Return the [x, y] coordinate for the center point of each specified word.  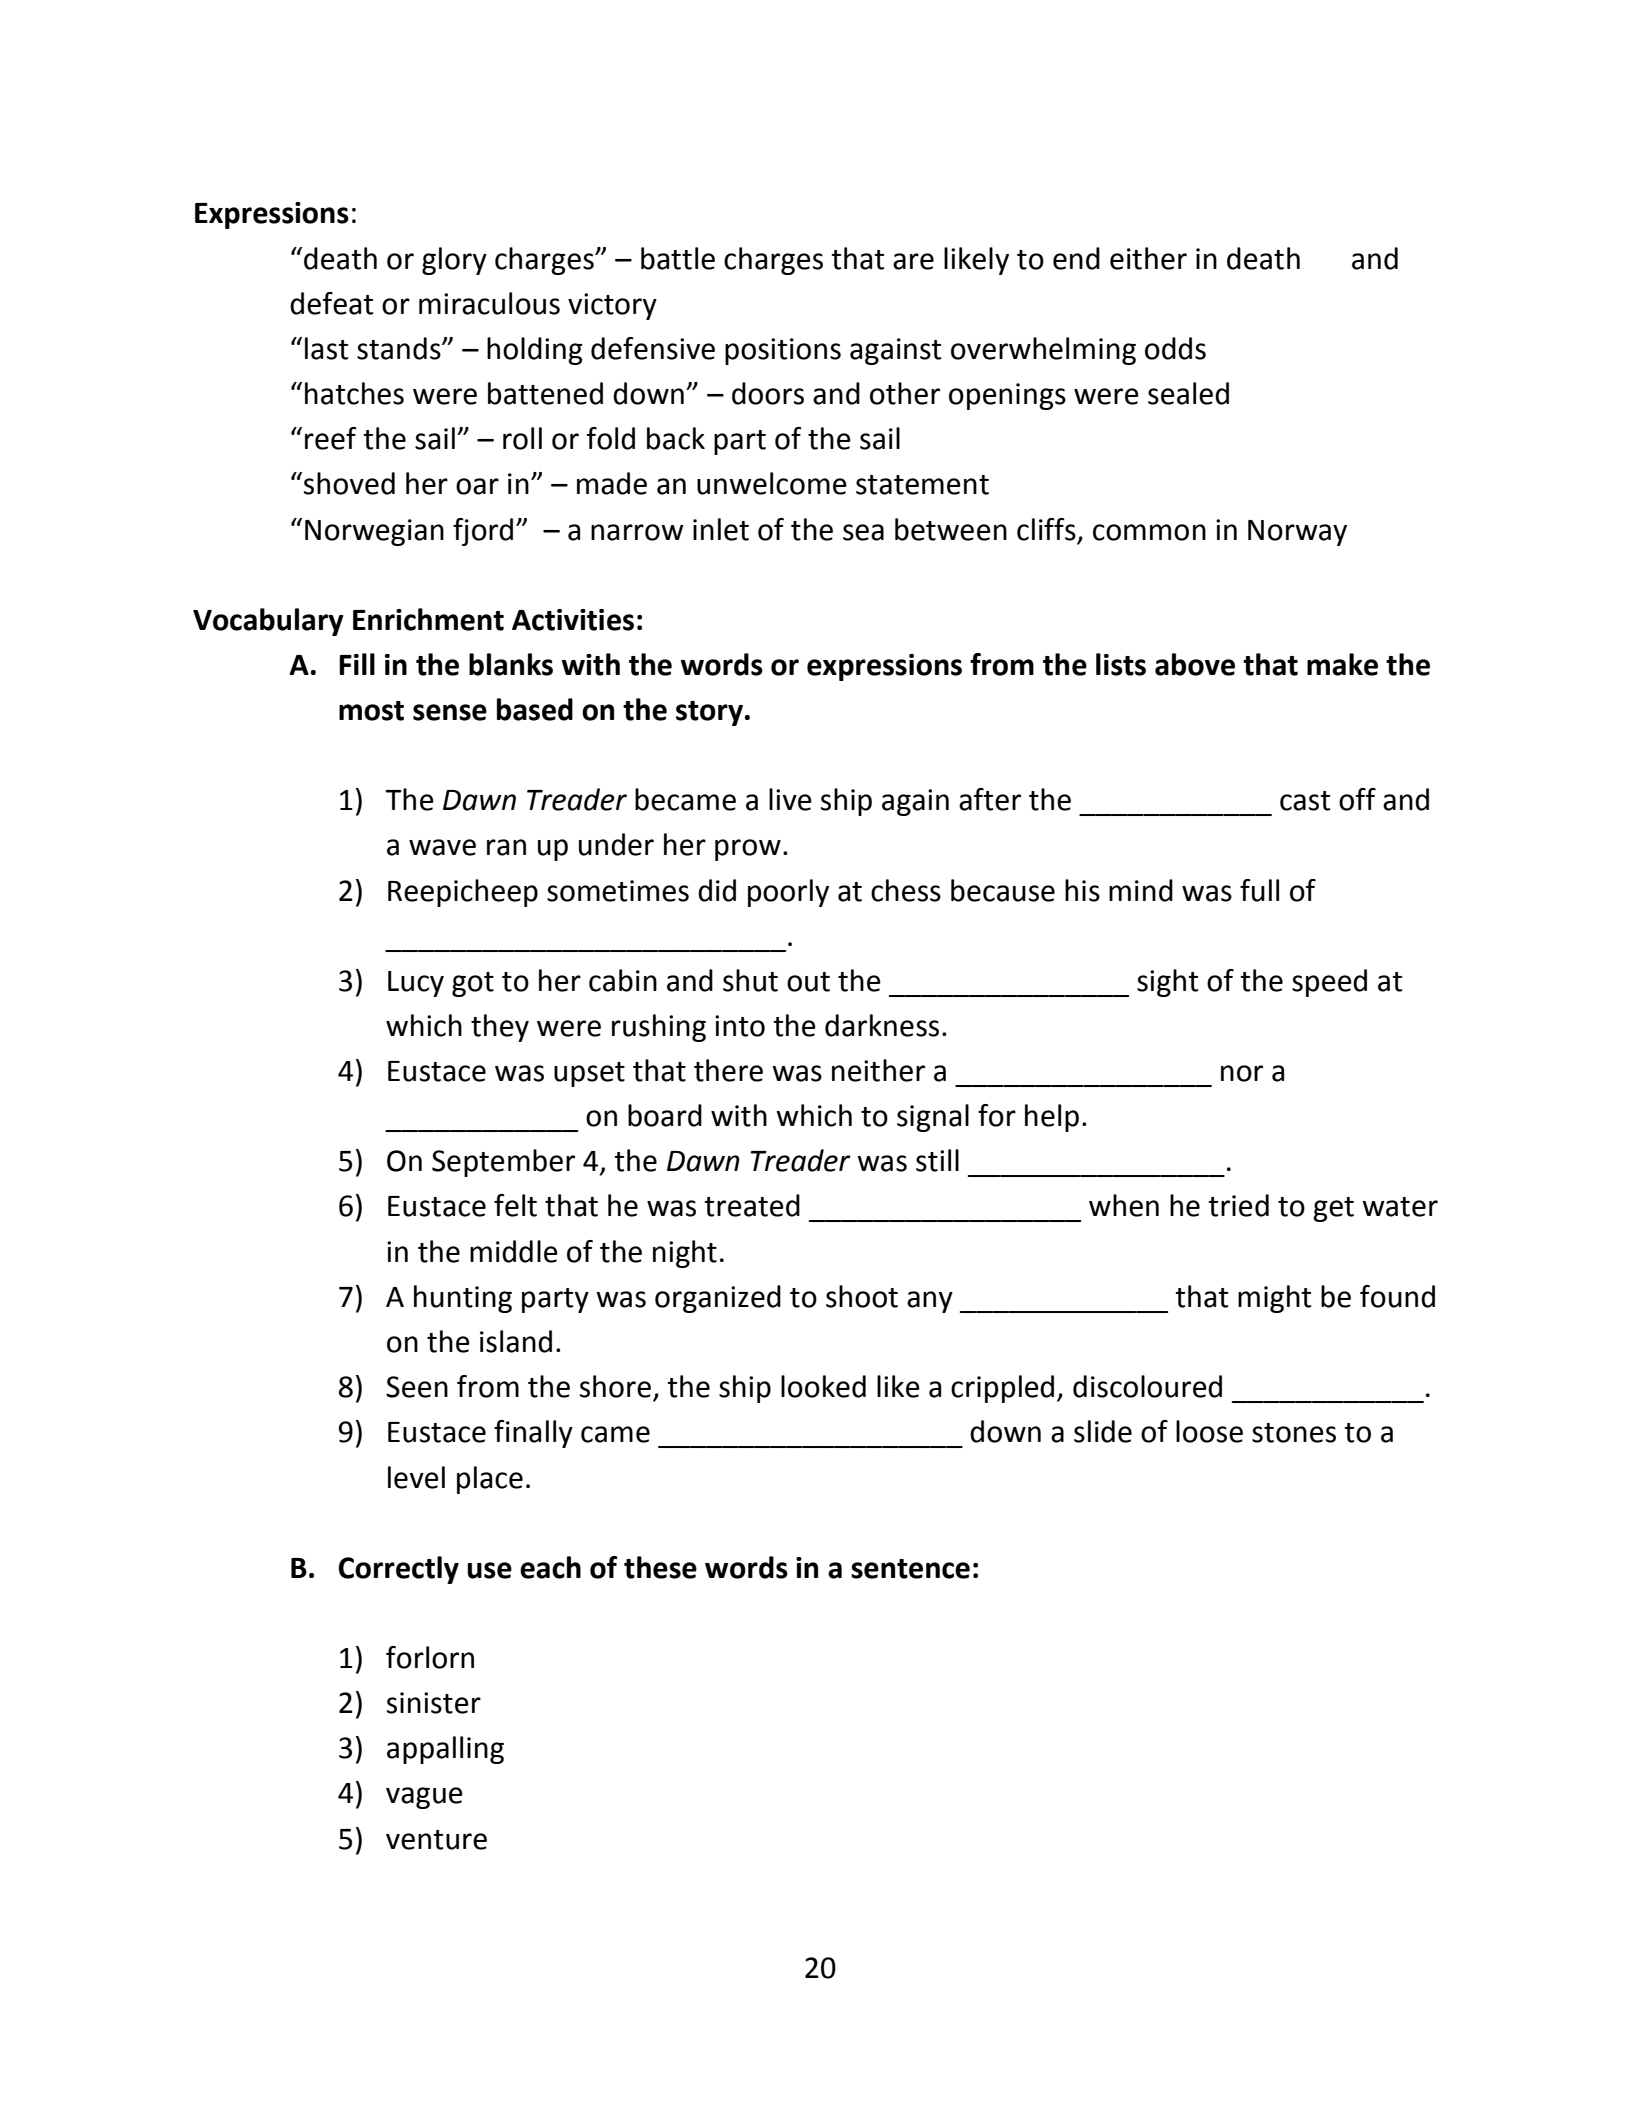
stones [1294, 1433]
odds [1175, 348]
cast [1305, 801]
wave [442, 847]
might [1274, 1299]
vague [424, 1798]
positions [783, 351]
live [790, 799]
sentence [910, 1569]
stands [400, 348]
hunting [463, 1299]
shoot [862, 1296]
